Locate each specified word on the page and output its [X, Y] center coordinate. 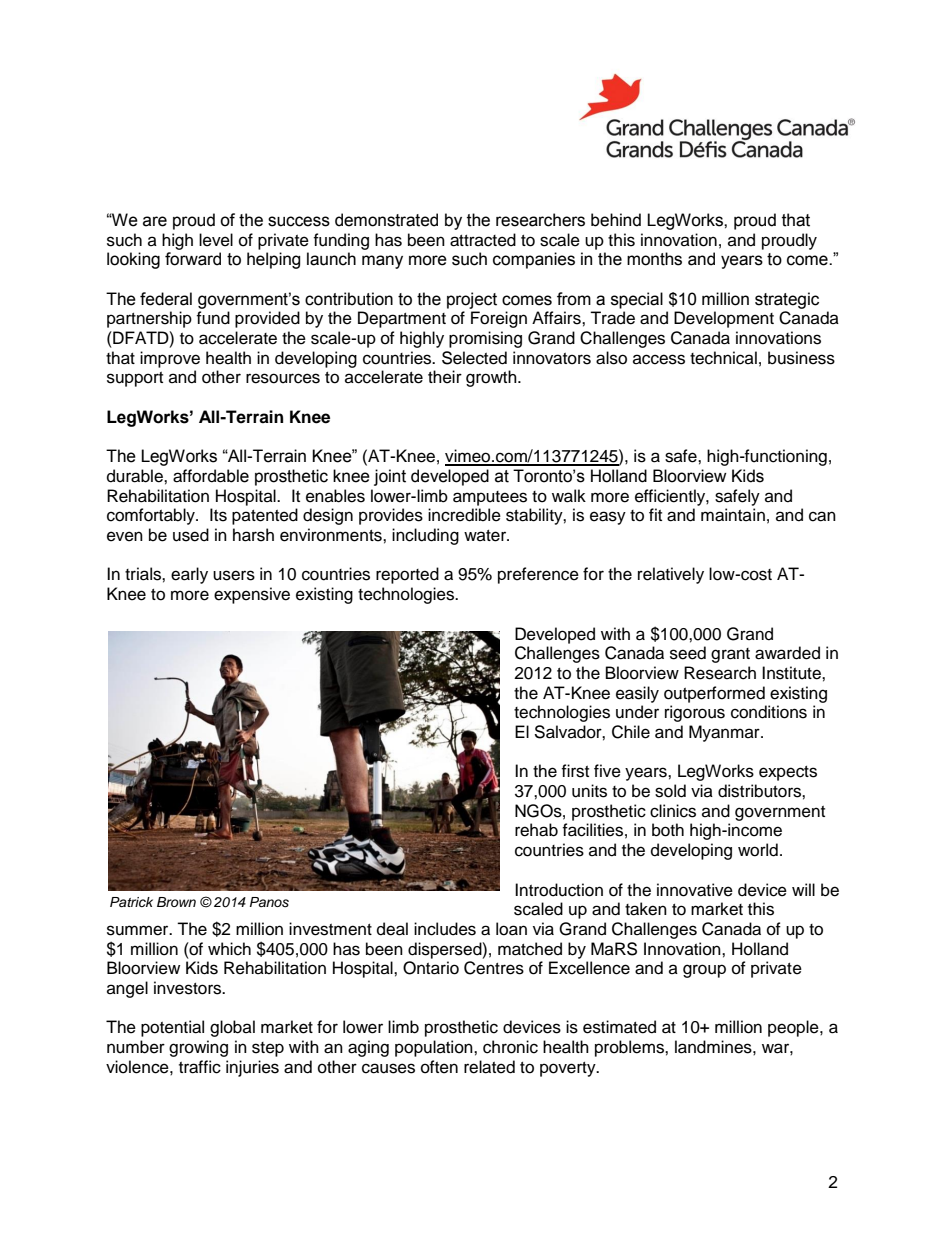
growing [198, 1048]
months [654, 259]
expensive [252, 595]
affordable [211, 476]
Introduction [559, 890]
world [758, 850]
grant [730, 655]
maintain [733, 515]
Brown [176, 902]
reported [407, 575]
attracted [483, 240]
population [435, 1048]
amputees [490, 498]
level [216, 240]
